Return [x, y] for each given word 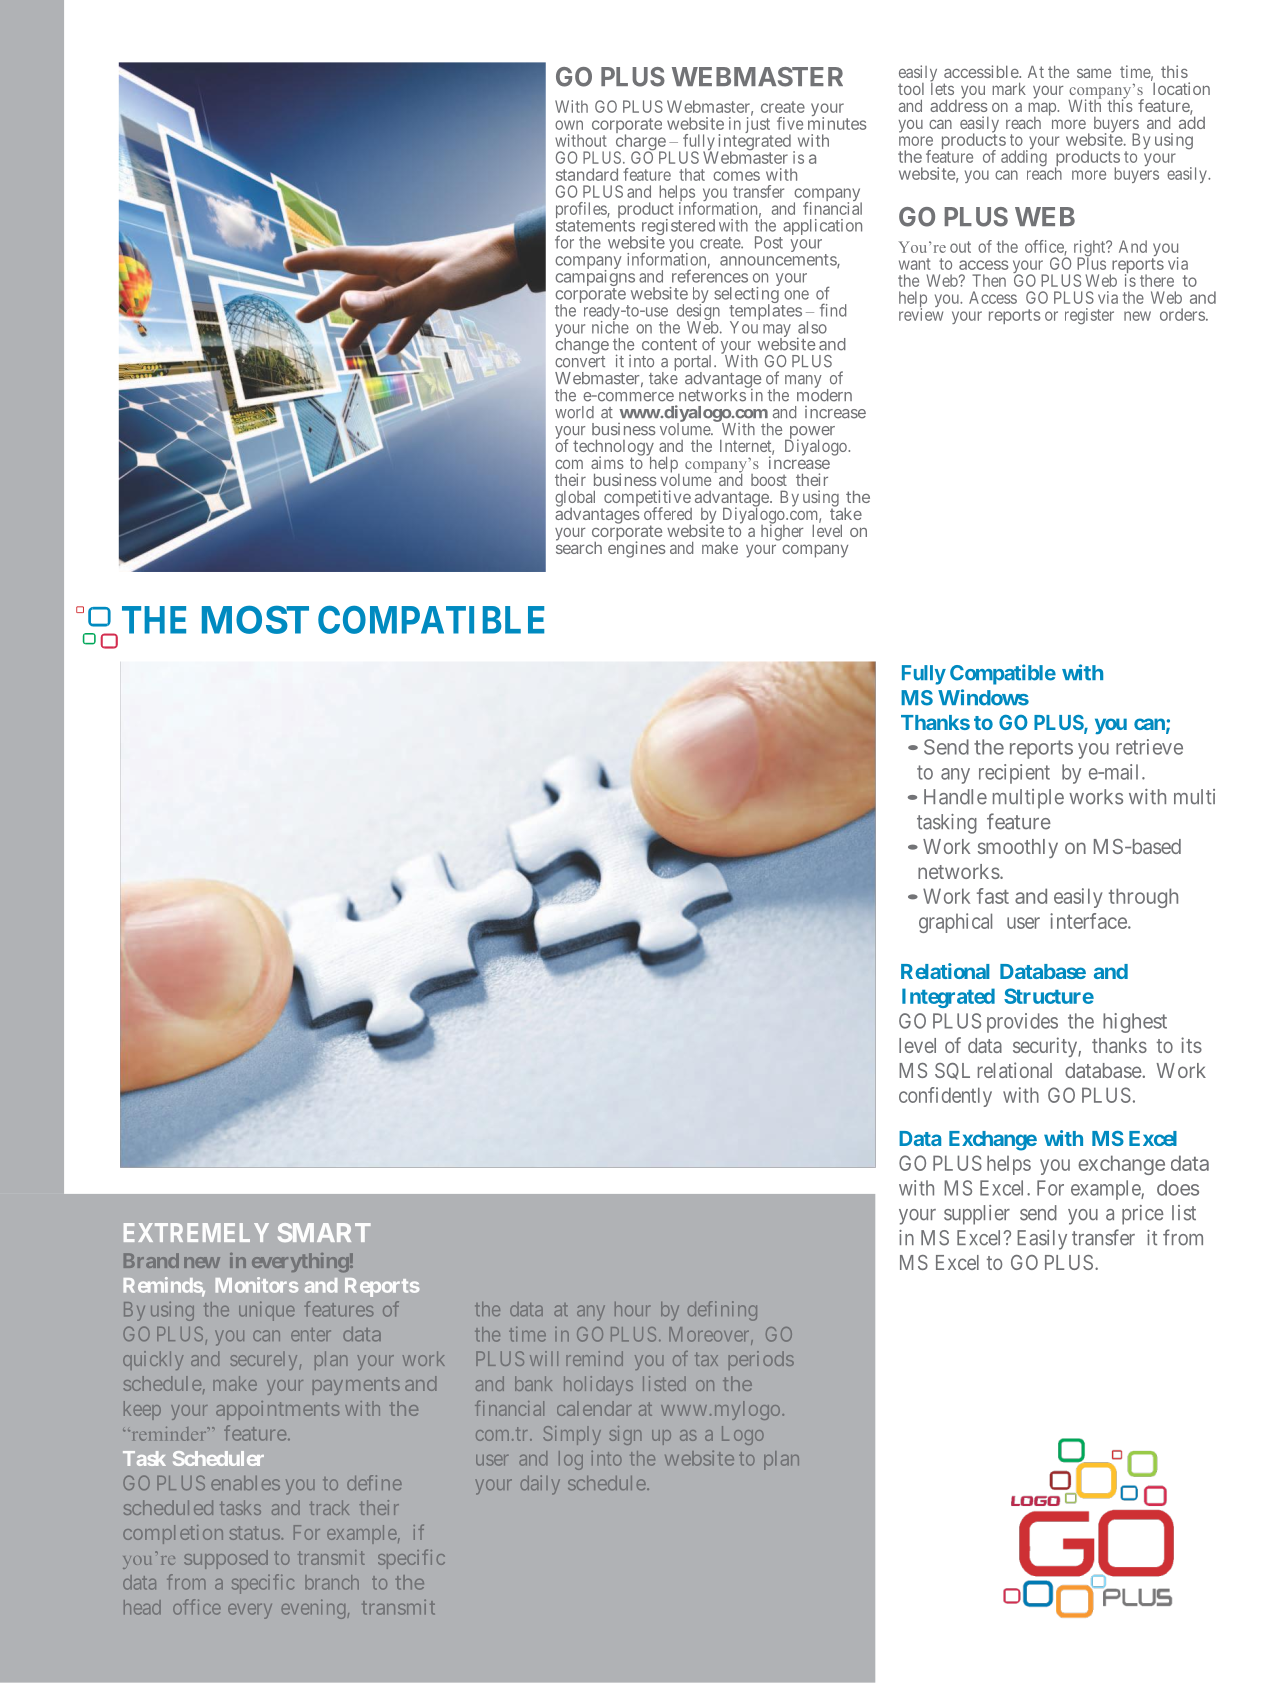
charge [640, 143]
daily [540, 1485]
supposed [226, 1559]
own [569, 125]
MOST [255, 620]
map [1043, 110]
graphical [955, 923]
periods [761, 1360]
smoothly [1018, 848]
